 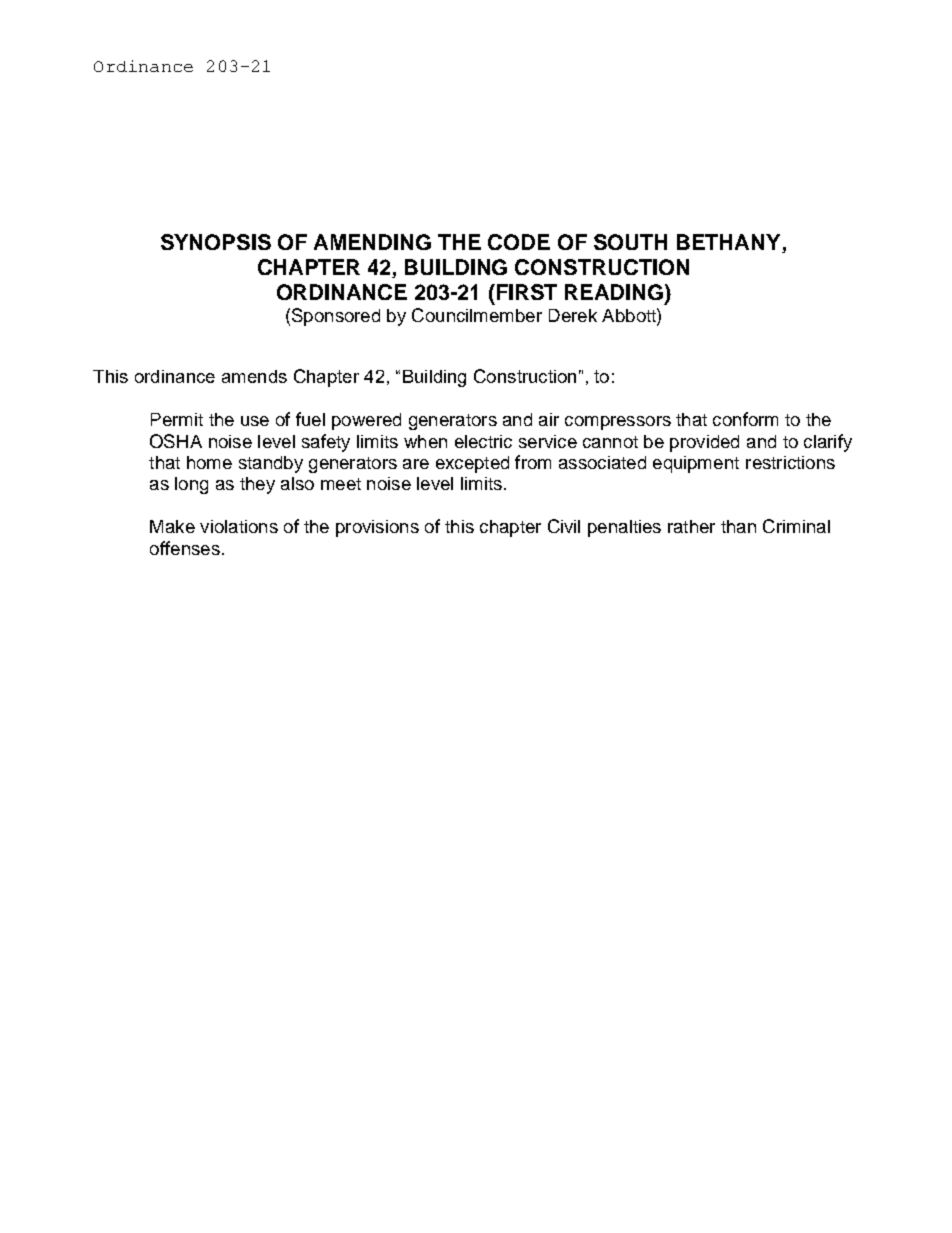 I want to click on SYNOPSIS, so click(x=216, y=242).
